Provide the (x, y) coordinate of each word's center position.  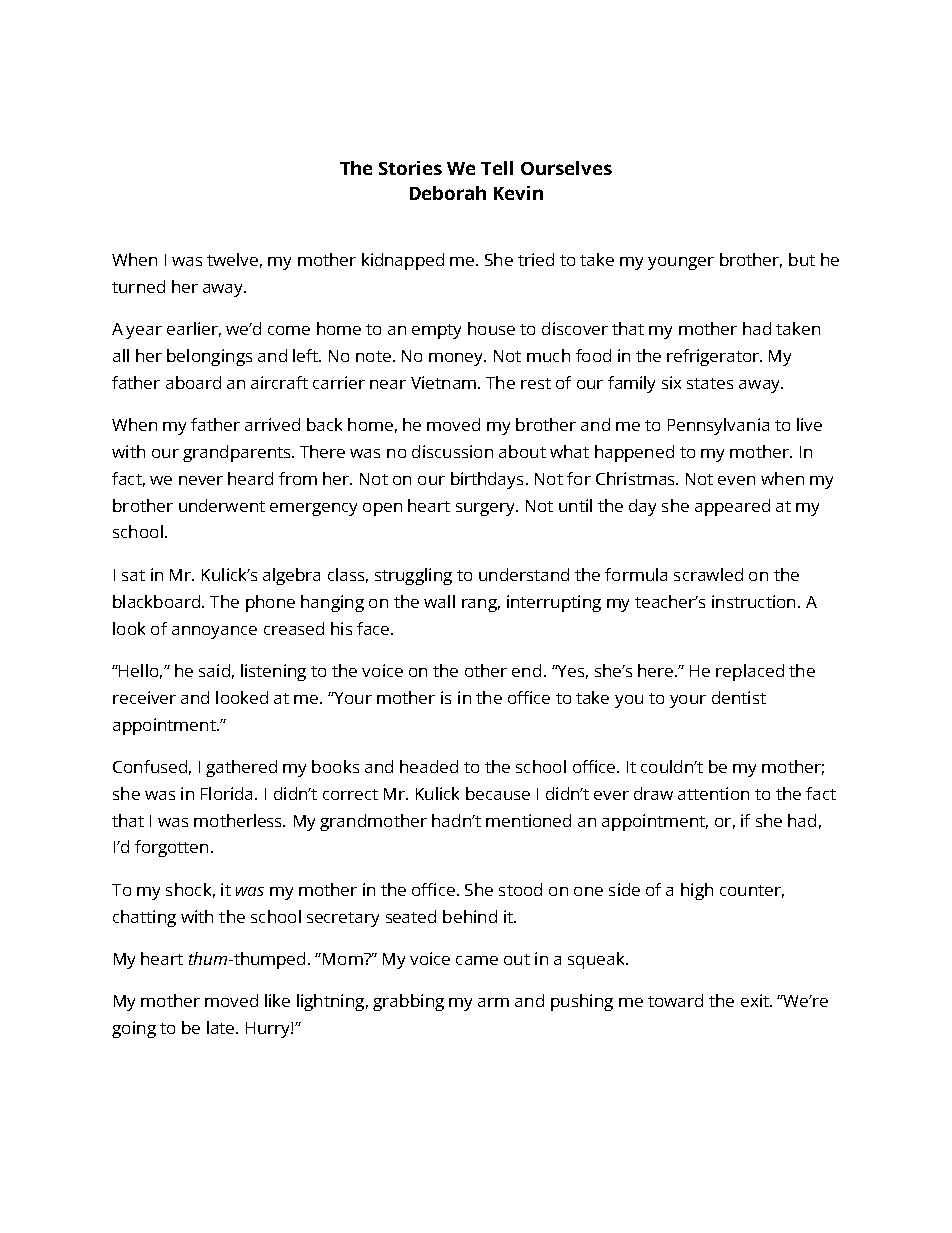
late (222, 1027)
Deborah (448, 193)
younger (681, 263)
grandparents (238, 453)
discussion (452, 451)
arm (493, 1002)
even (736, 480)
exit (756, 1000)
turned (138, 286)
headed (429, 766)
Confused (150, 766)
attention (713, 793)
